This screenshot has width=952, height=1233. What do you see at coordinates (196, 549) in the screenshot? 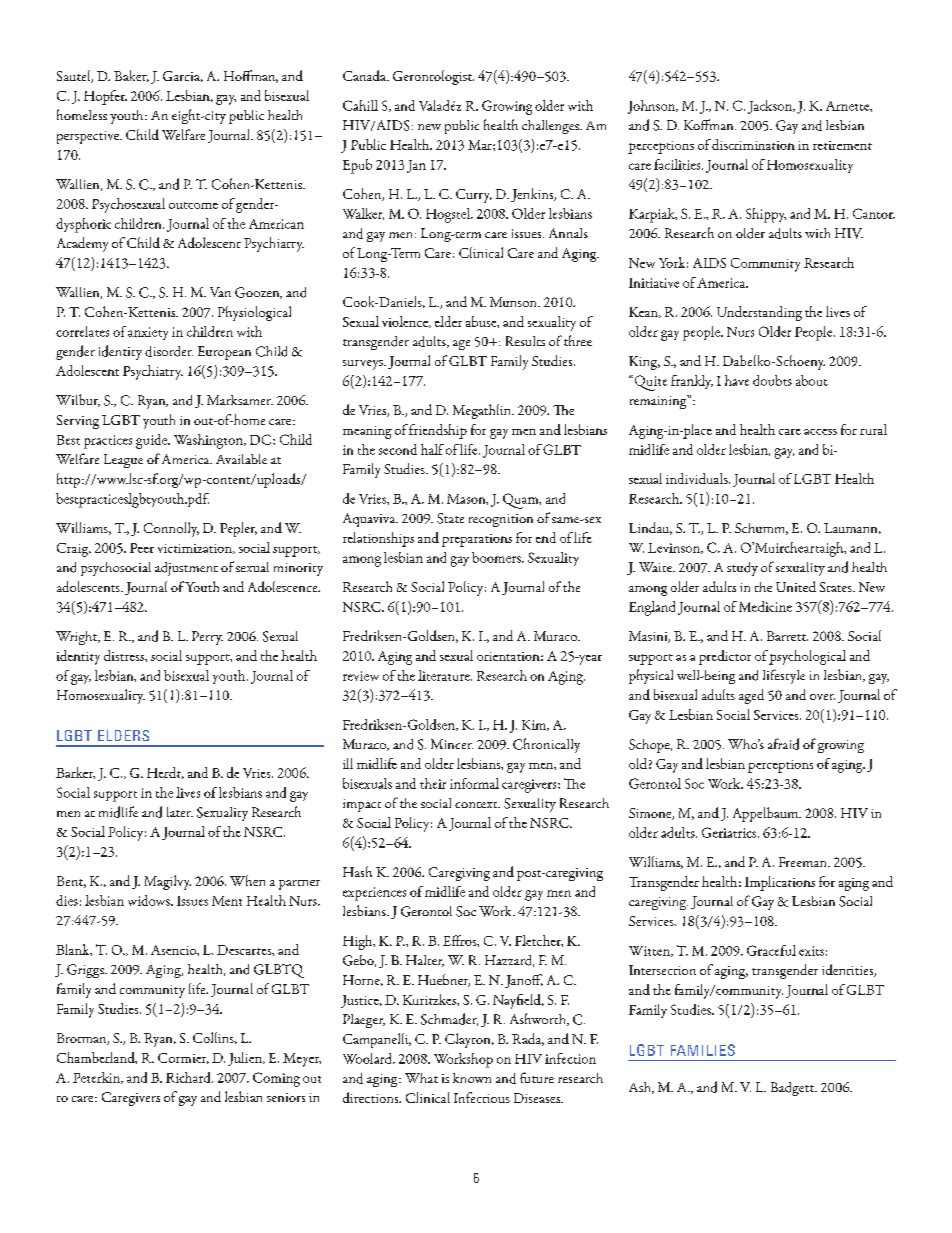
I see `victimization` at bounding box center [196, 549].
